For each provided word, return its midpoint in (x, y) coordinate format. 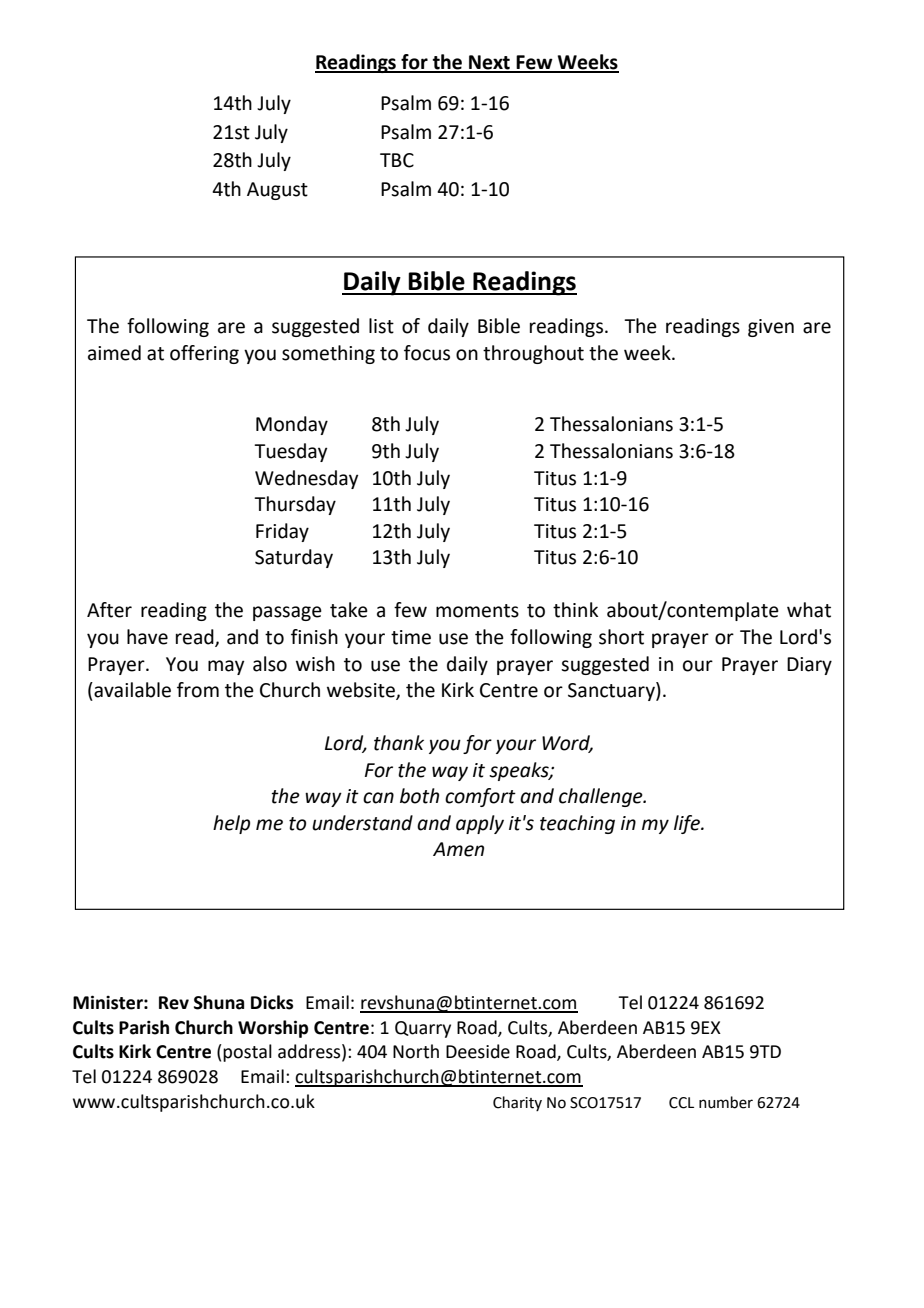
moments (477, 611)
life (688, 824)
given (771, 328)
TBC (397, 160)
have (147, 637)
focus (427, 353)
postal (247, 1053)
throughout (533, 354)
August (277, 191)
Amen (458, 849)
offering (204, 354)
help (231, 824)
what (809, 610)
